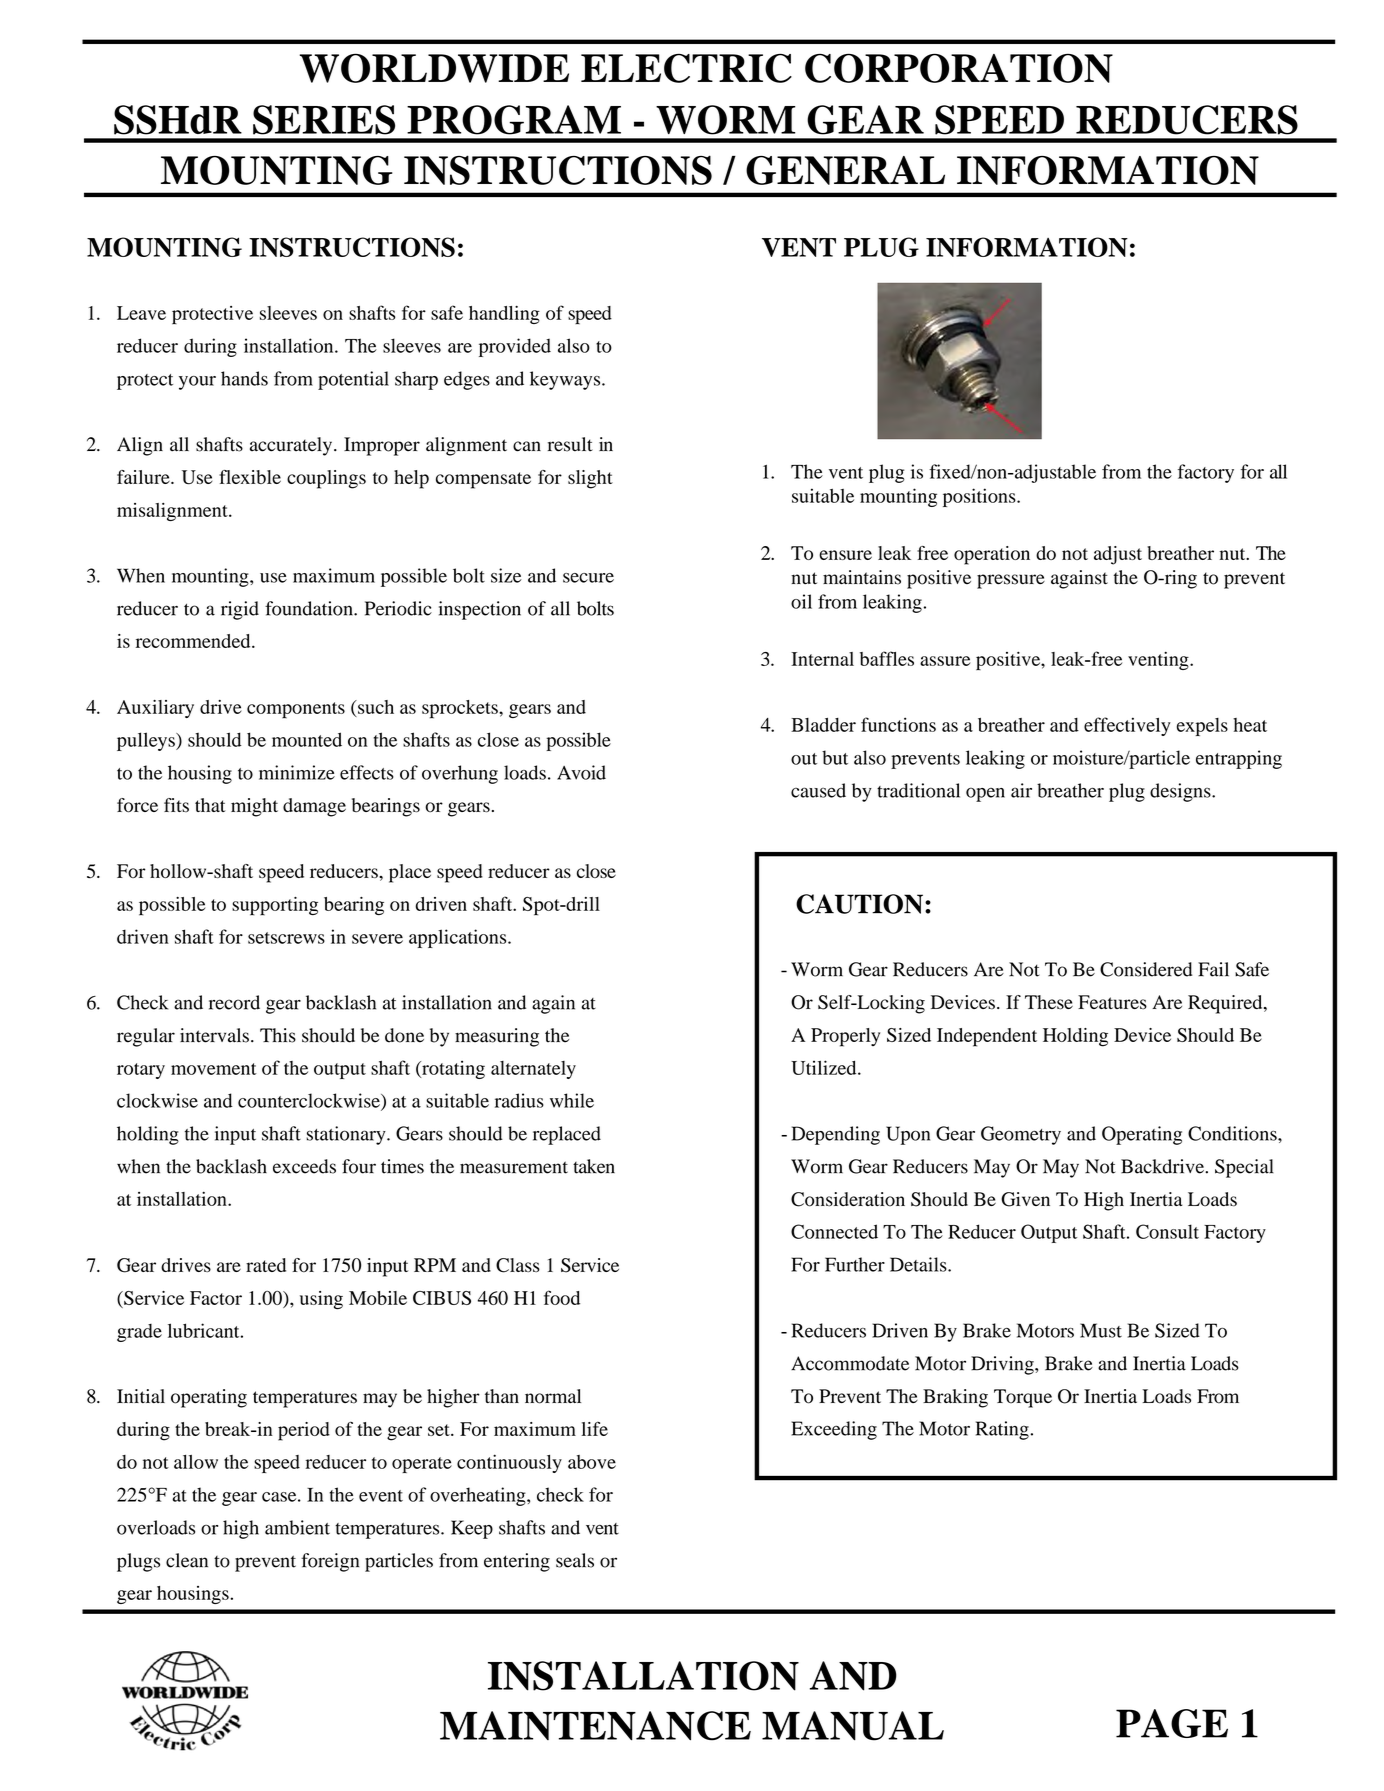 The width and height of the screenshot is (1384, 1791). What do you see at coordinates (324, 120) in the screenshot?
I see `SERIES` at bounding box center [324, 120].
